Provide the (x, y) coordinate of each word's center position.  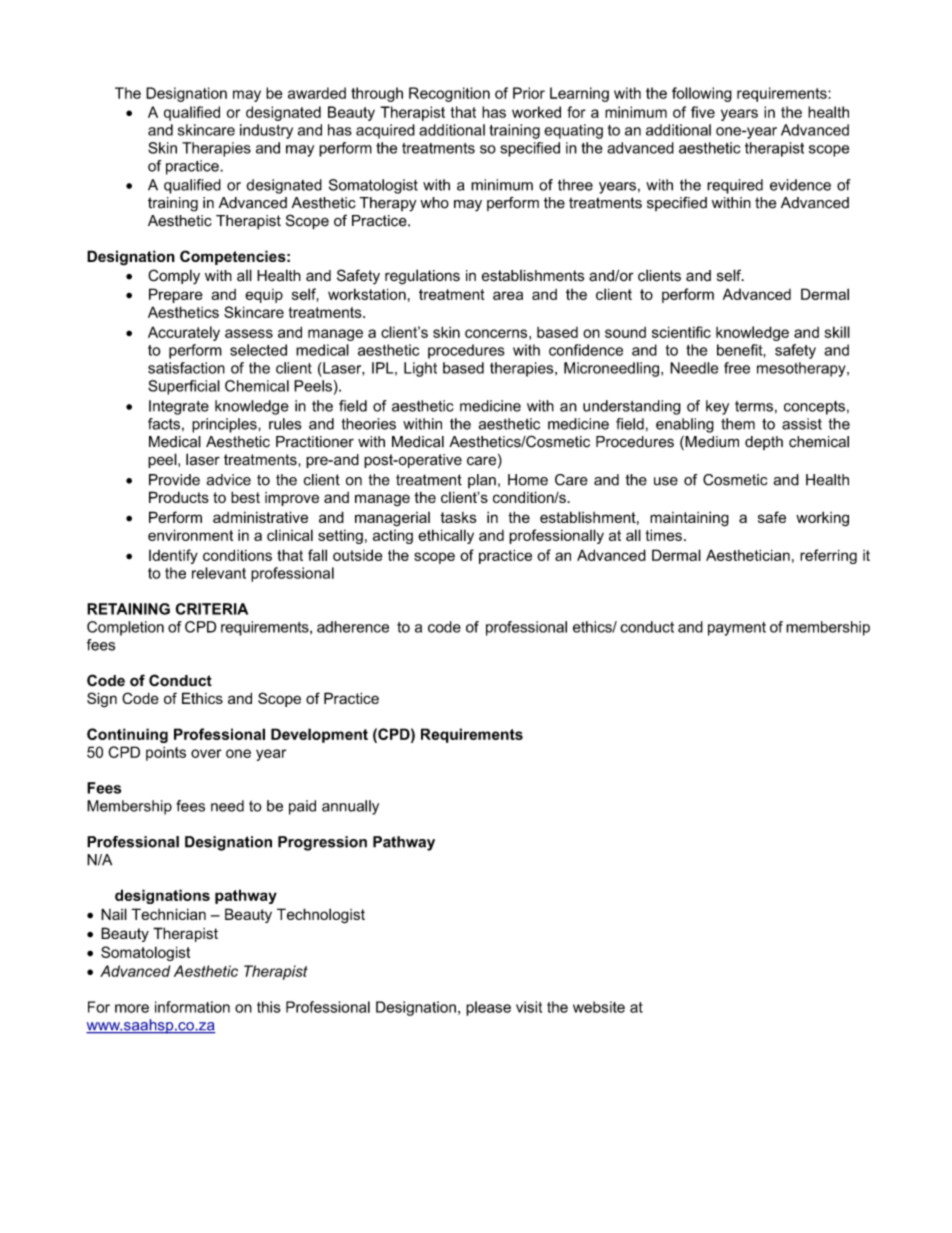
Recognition (449, 94)
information (192, 1007)
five (703, 112)
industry (266, 131)
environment (190, 535)
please (488, 1008)
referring (828, 556)
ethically (446, 536)
